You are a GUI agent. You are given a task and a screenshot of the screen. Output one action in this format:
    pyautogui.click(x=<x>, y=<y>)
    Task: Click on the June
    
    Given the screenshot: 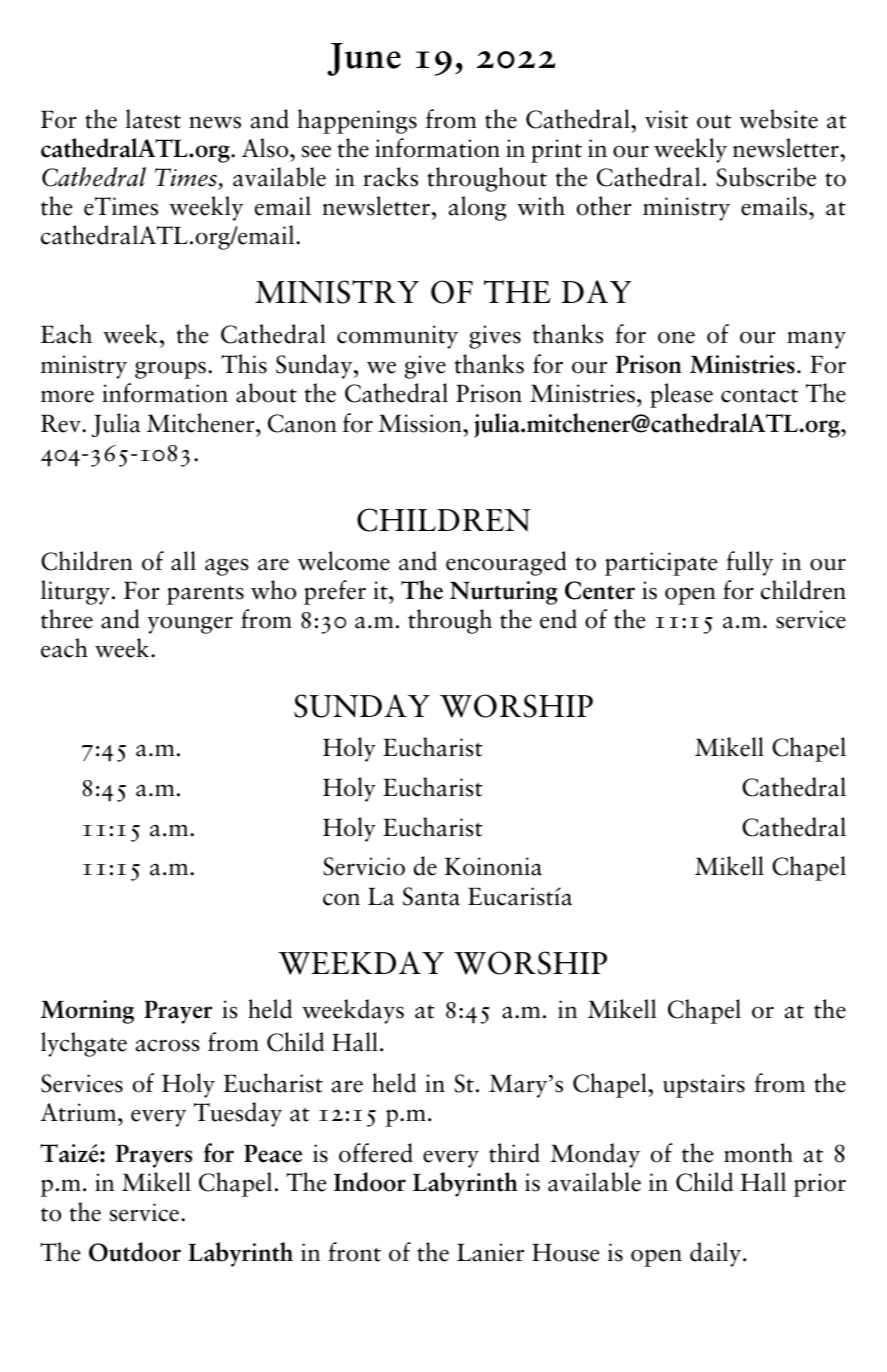 What is the action you would take?
    pyautogui.click(x=364, y=59)
